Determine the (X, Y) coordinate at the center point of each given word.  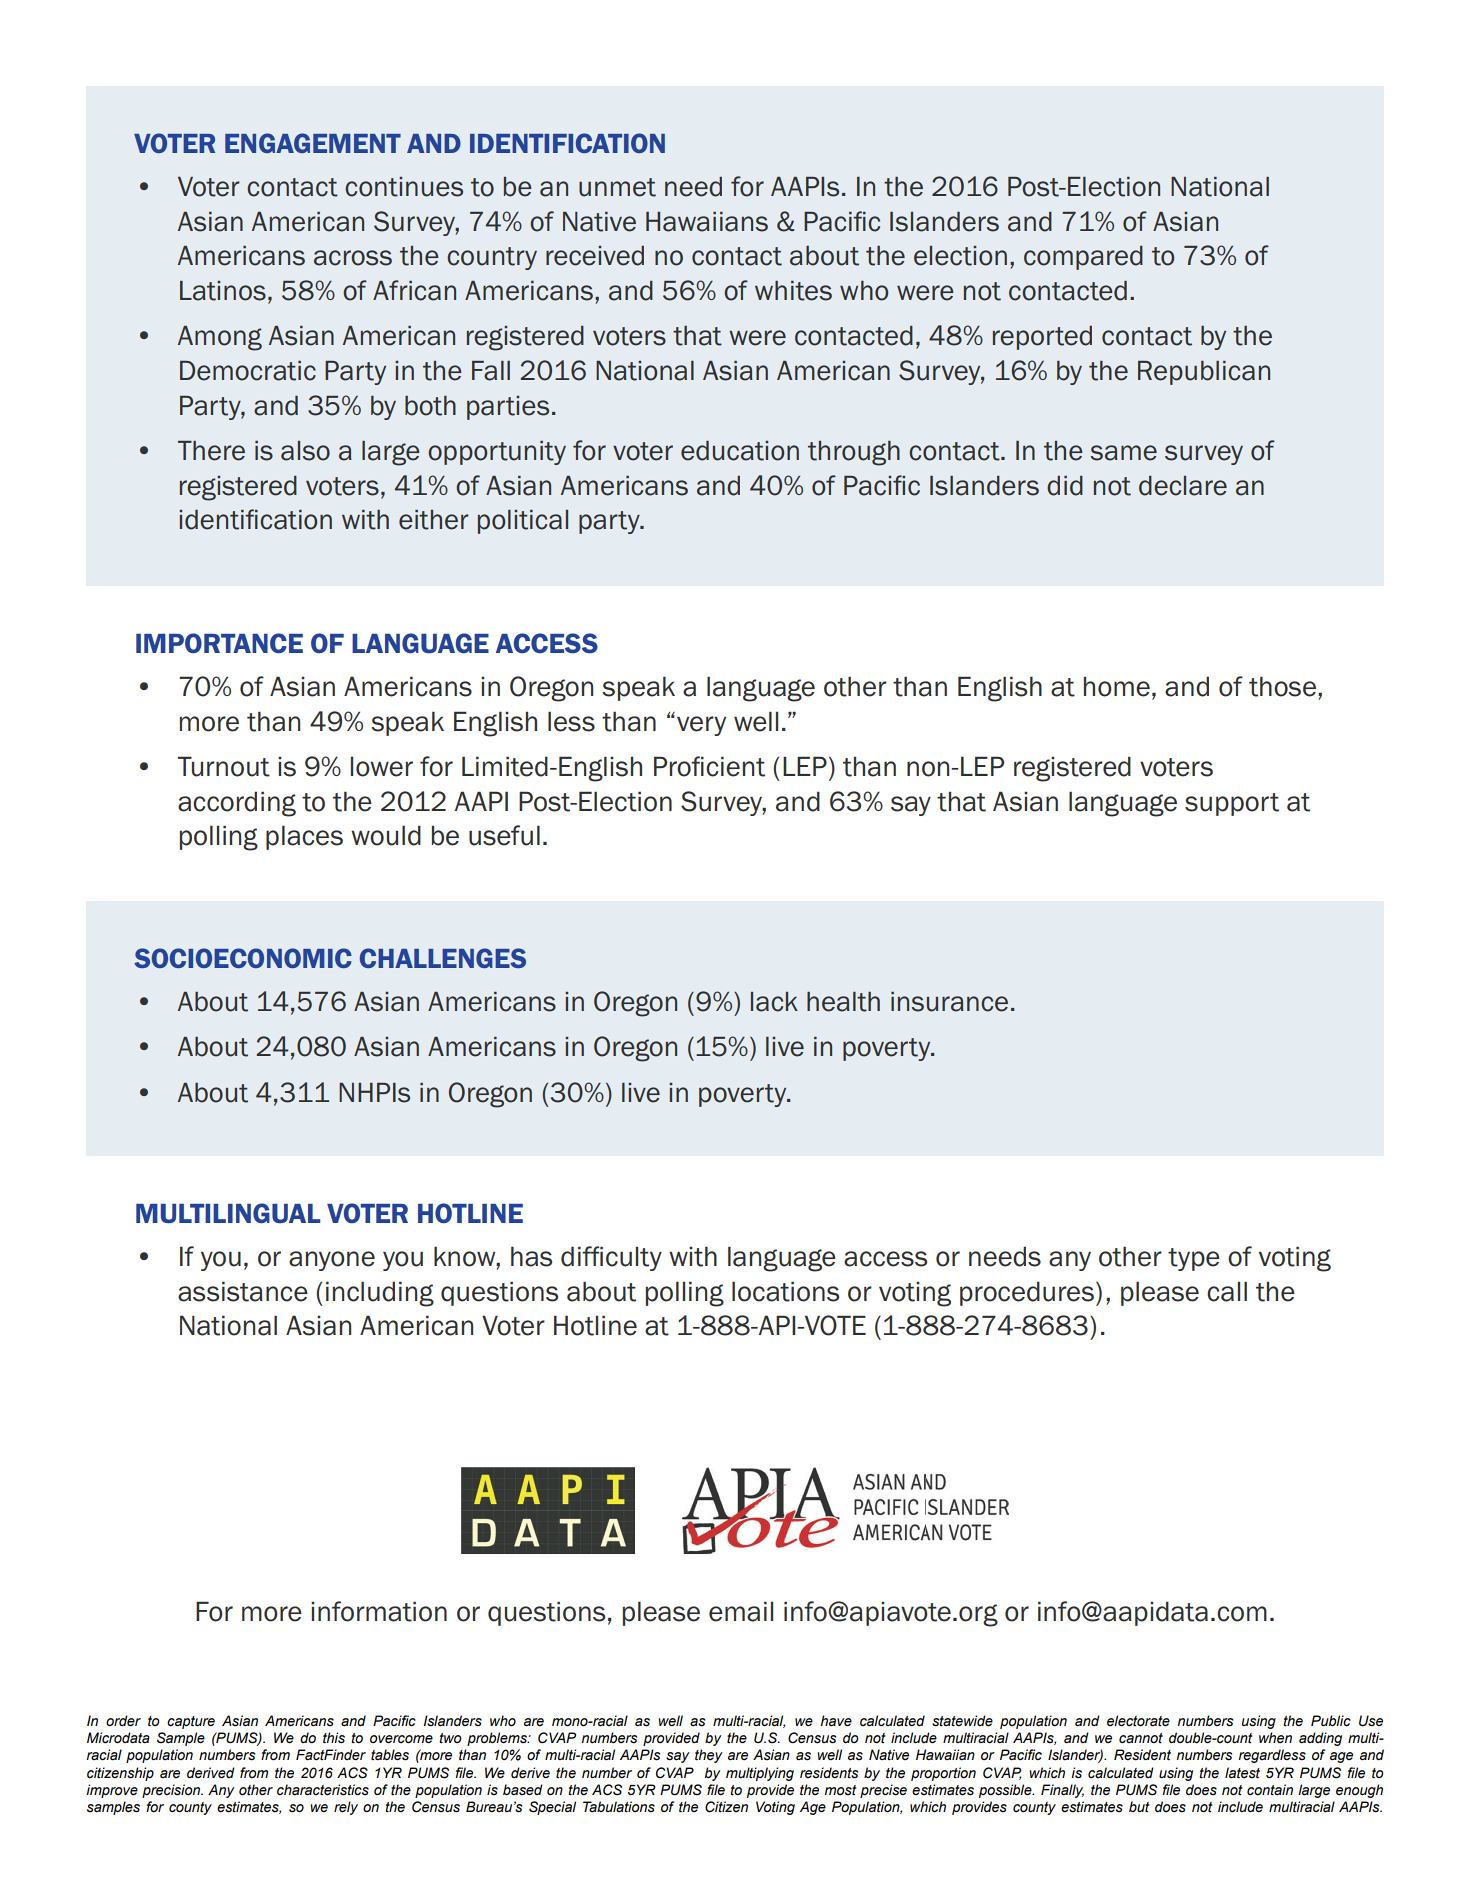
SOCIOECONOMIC (243, 958)
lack (774, 1002)
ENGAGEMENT (313, 143)
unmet (617, 187)
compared (1083, 258)
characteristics (323, 1790)
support (1232, 804)
